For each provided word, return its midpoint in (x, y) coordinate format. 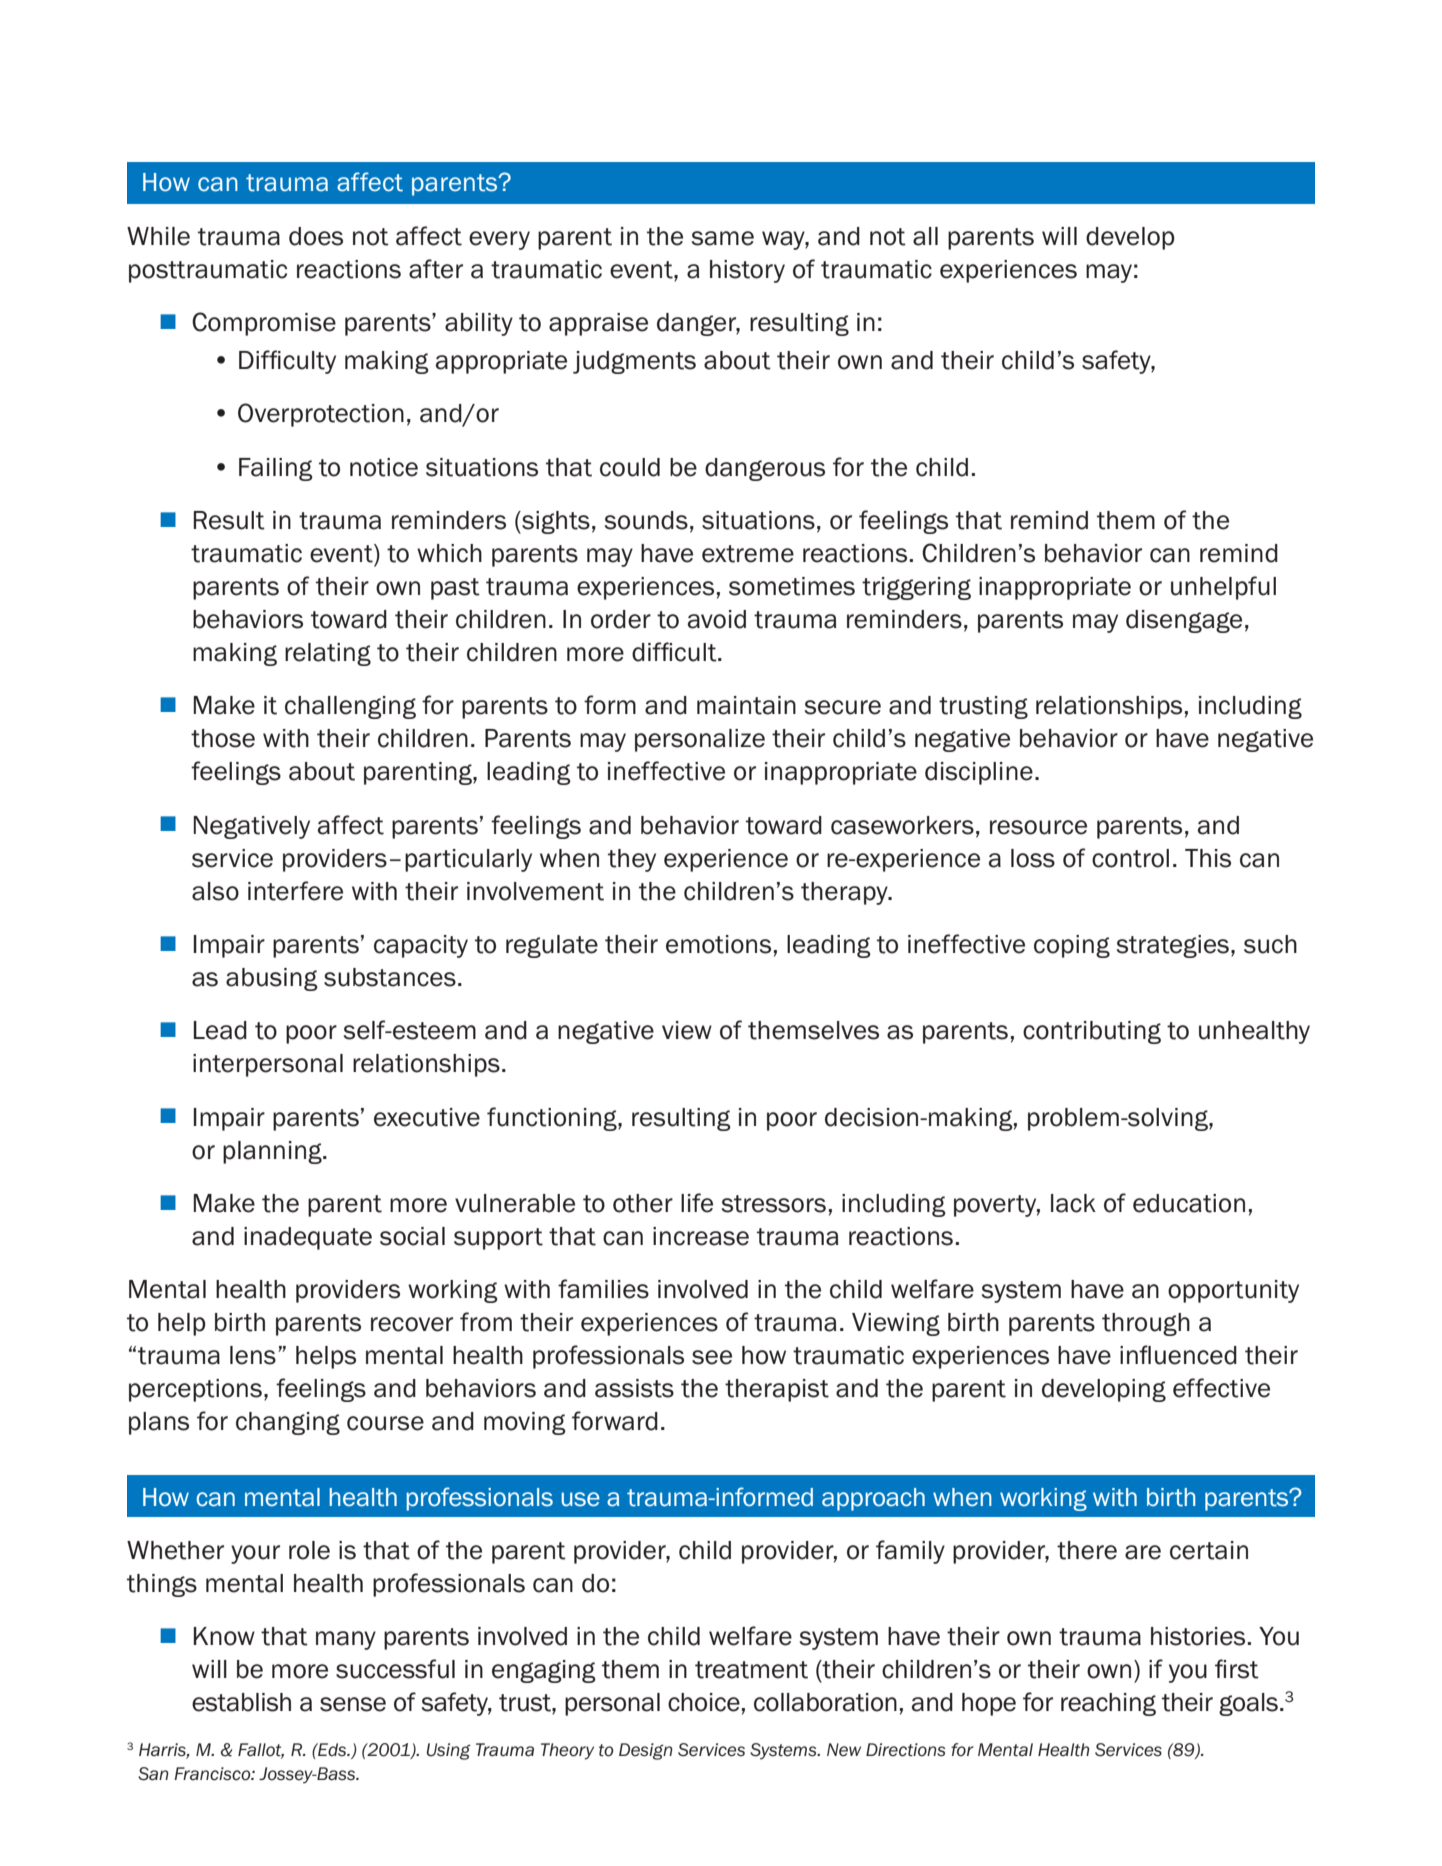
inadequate (308, 1238)
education (1189, 1203)
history (747, 271)
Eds (332, 1750)
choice (704, 1702)
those (223, 738)
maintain (746, 705)
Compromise (264, 324)
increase (701, 1236)
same (723, 238)
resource (1038, 827)
